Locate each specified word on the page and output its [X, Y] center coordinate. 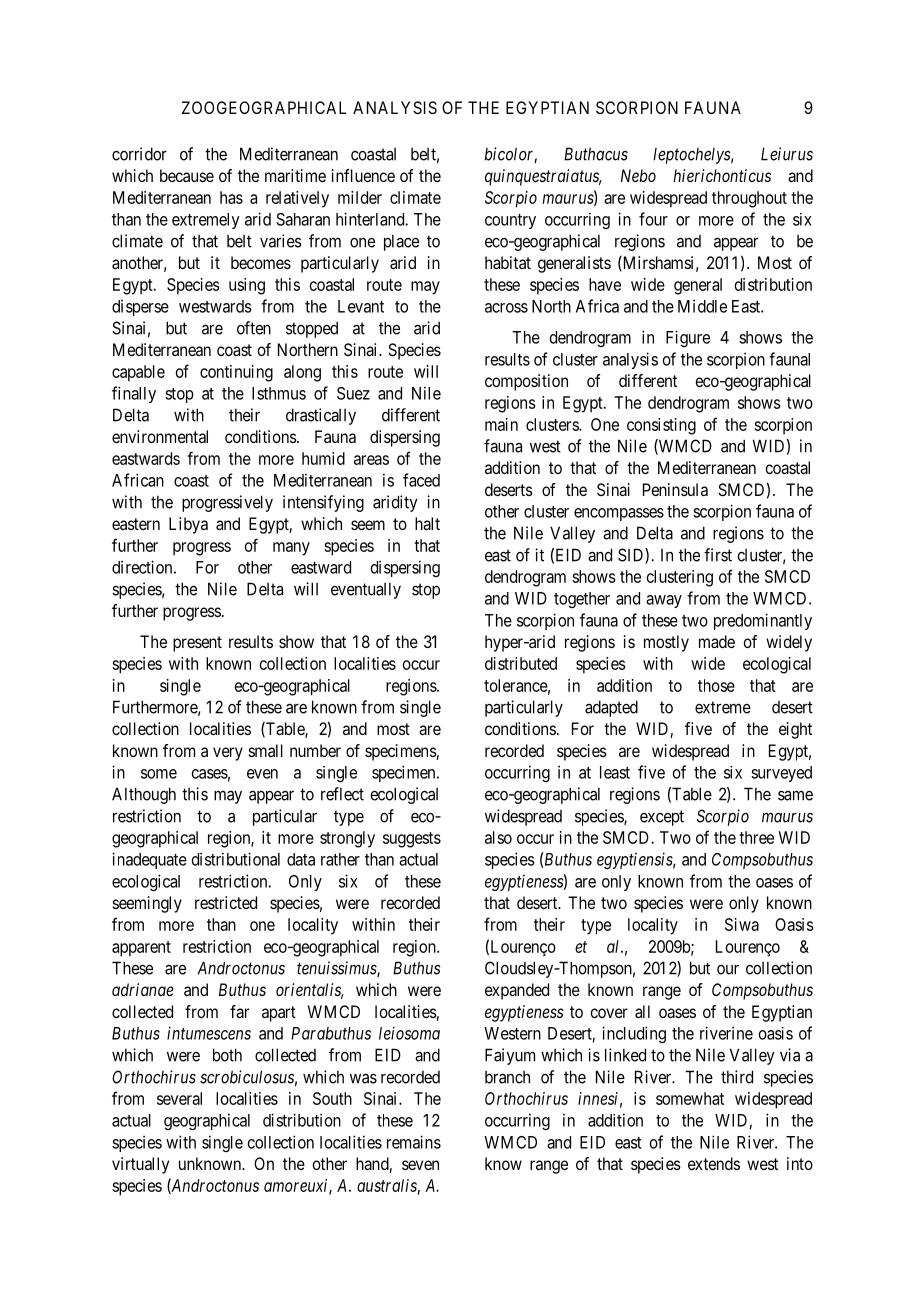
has [231, 197]
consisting [661, 426]
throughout [749, 199]
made [717, 641]
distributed [521, 663]
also [498, 837]
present [197, 644]
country [510, 221]
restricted [226, 902]
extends [714, 1163]
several [179, 1098]
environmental [160, 436]
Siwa [742, 924]
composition [526, 382]
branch [507, 1077]
